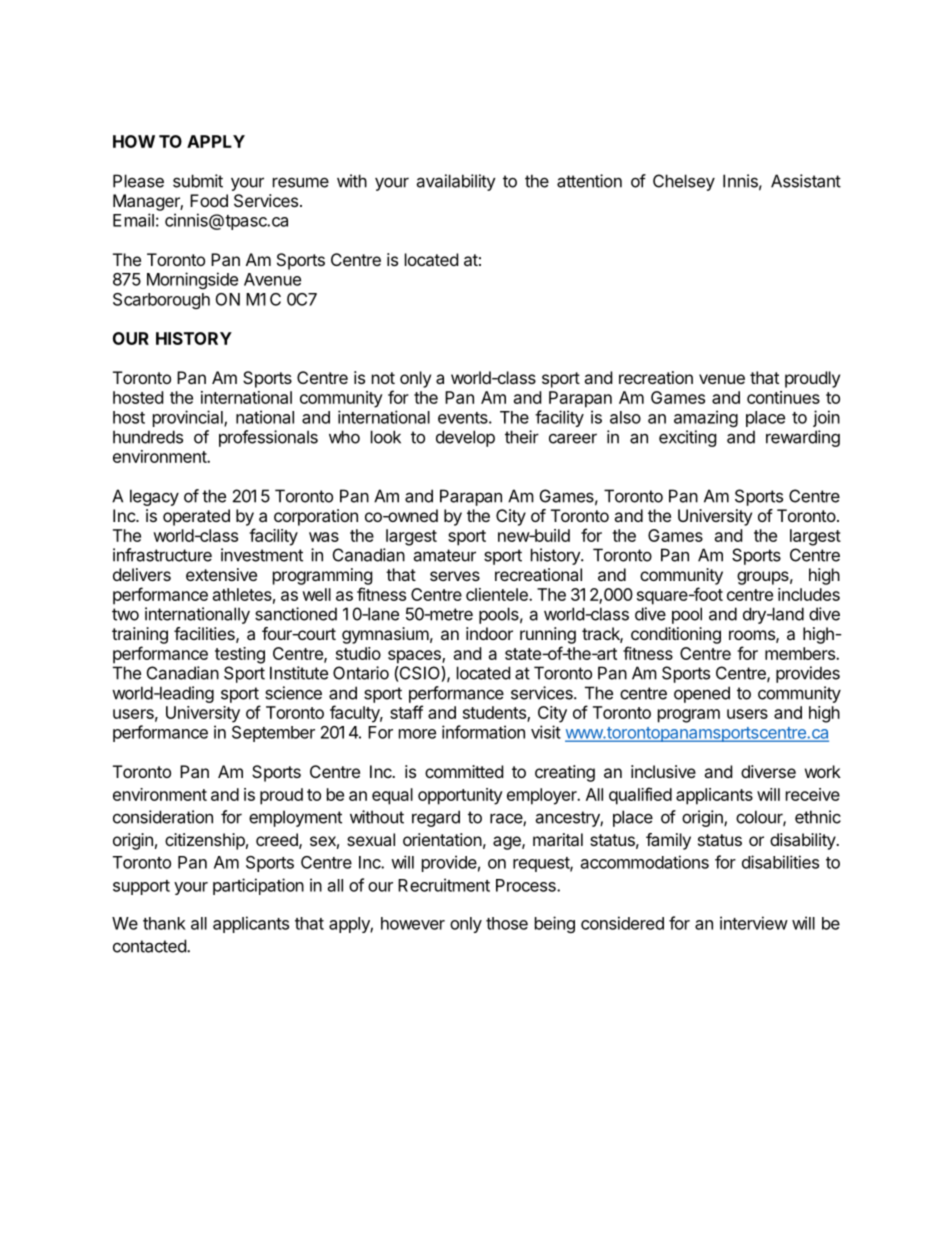 This screenshot has width=952, height=1233. I want to click on those, so click(507, 923).
